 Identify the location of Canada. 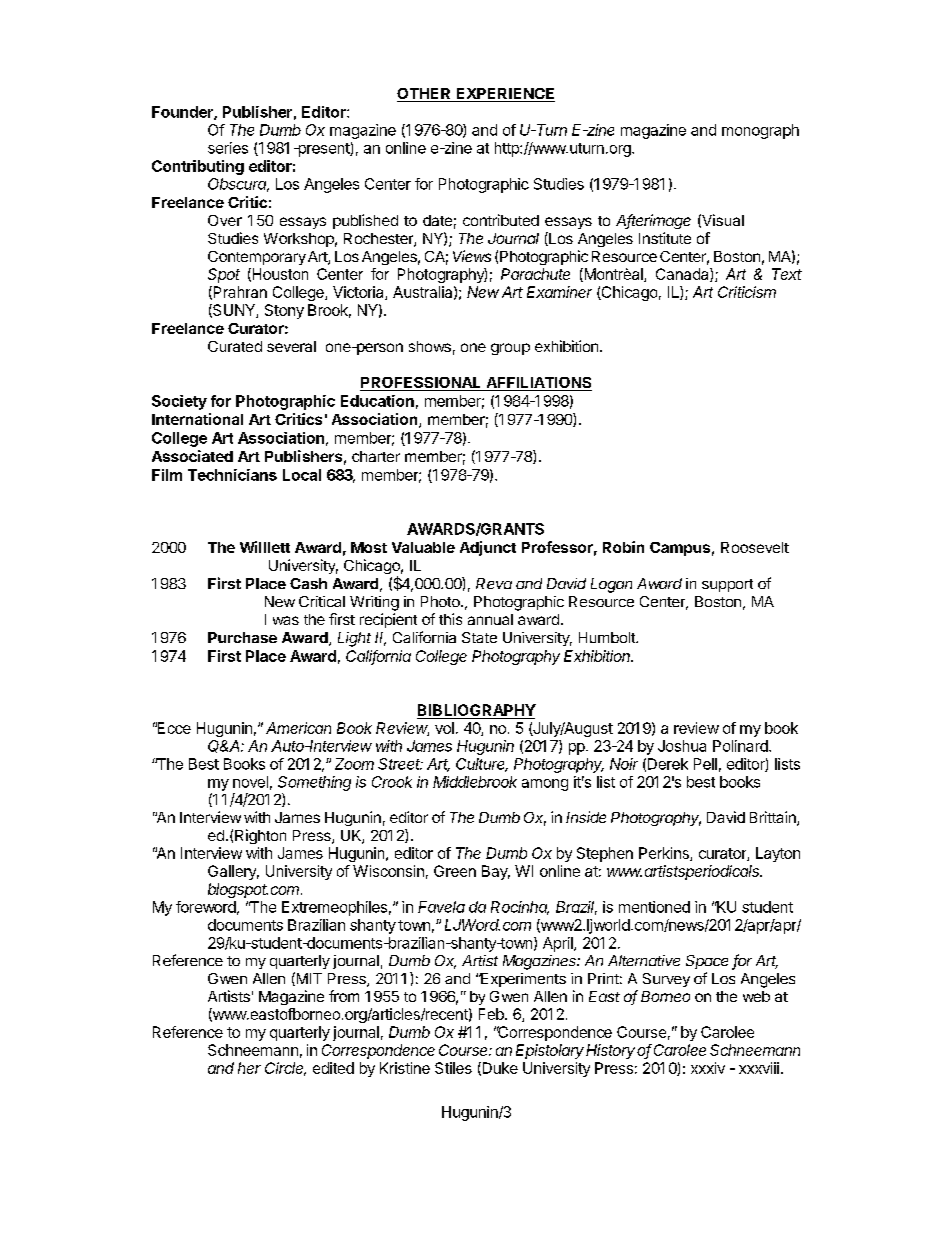
(683, 275).
